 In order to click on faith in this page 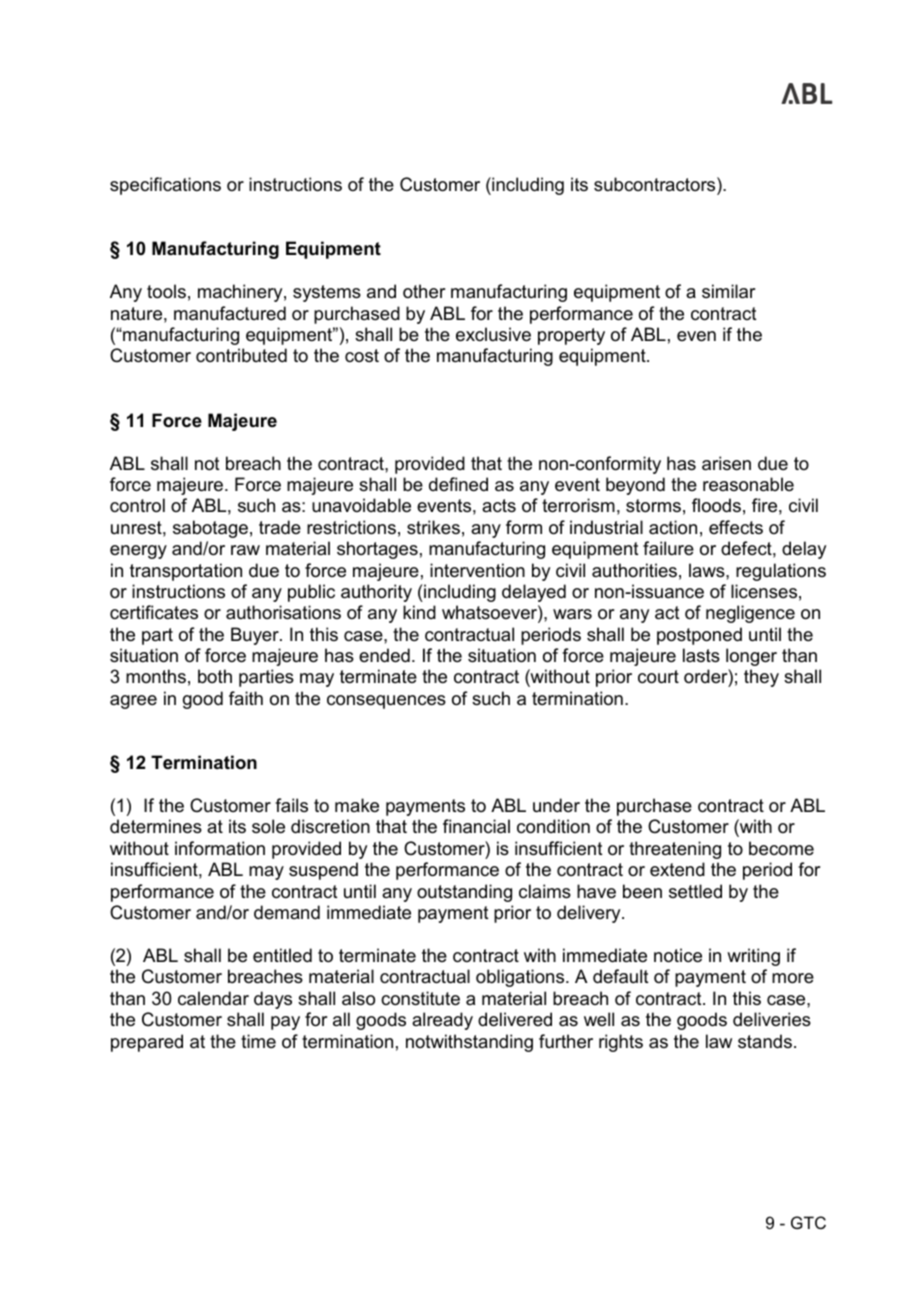, I will do `click(246, 698)`.
